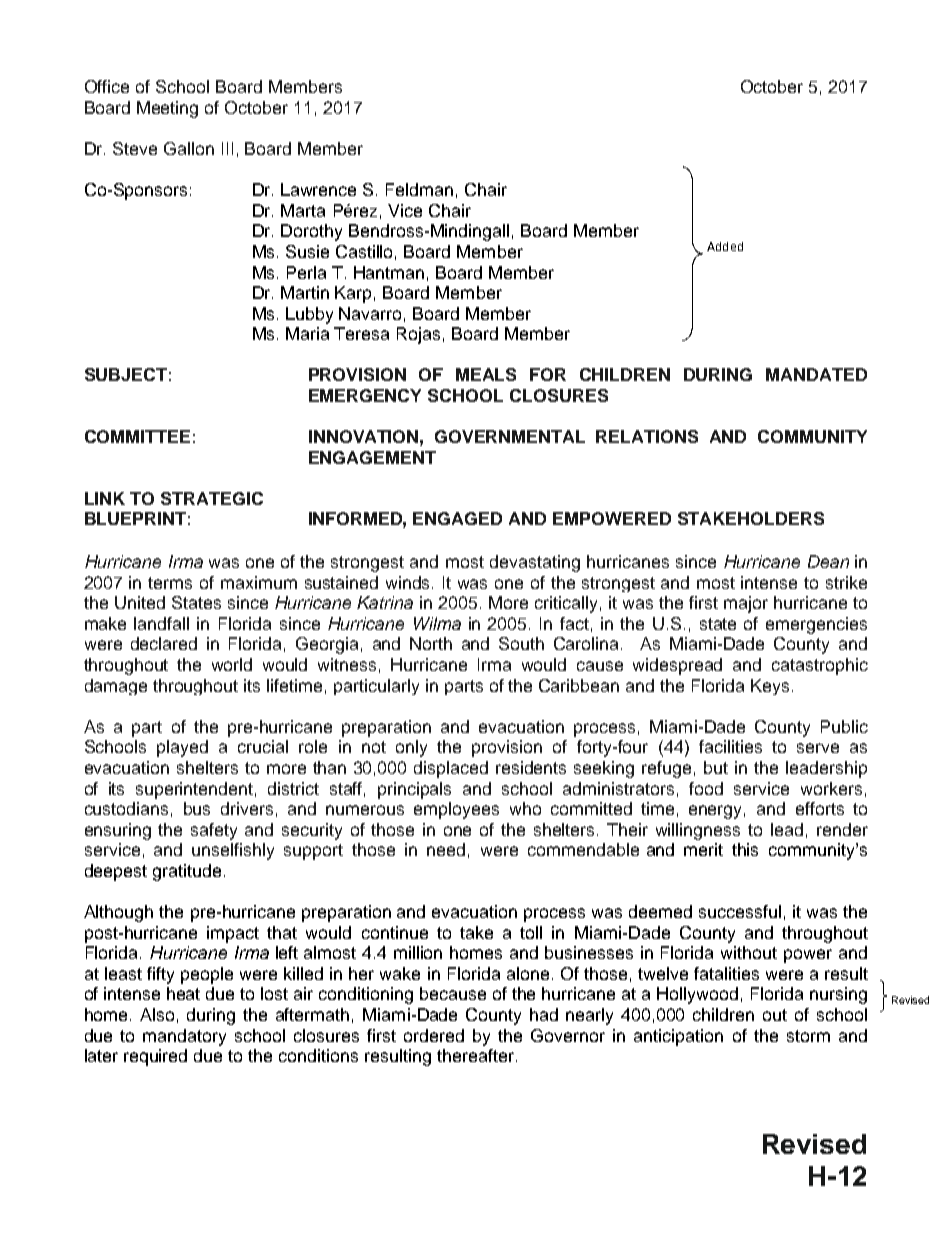 This screenshot has height=1233, width=952. I want to click on GOVERNMENTAL, so click(510, 436).
